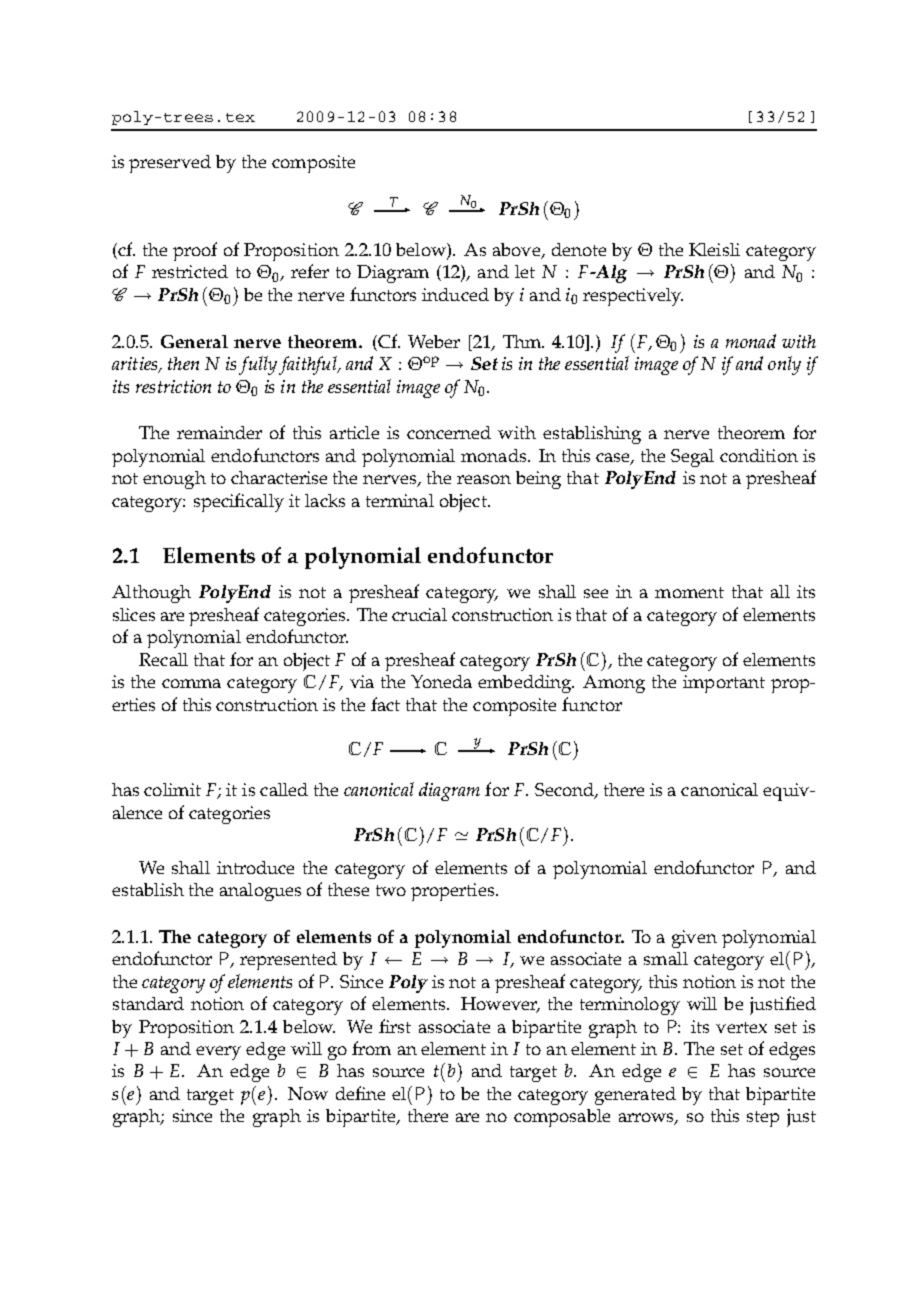 Image resolution: width=924 pixels, height=1308 pixels. I want to click on every, so click(218, 1053).
